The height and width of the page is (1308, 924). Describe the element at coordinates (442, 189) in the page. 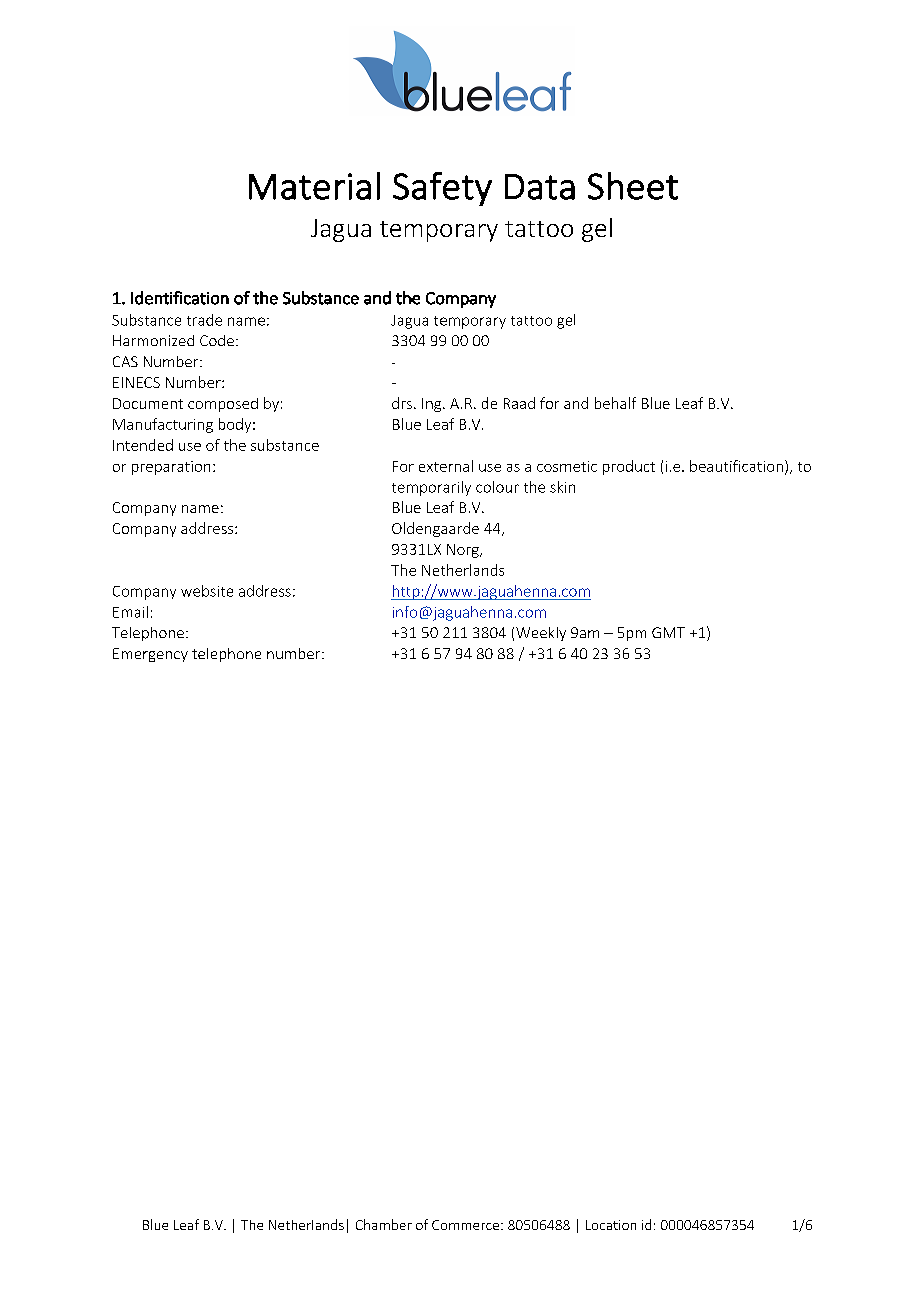

I see `Safety` at that location.
